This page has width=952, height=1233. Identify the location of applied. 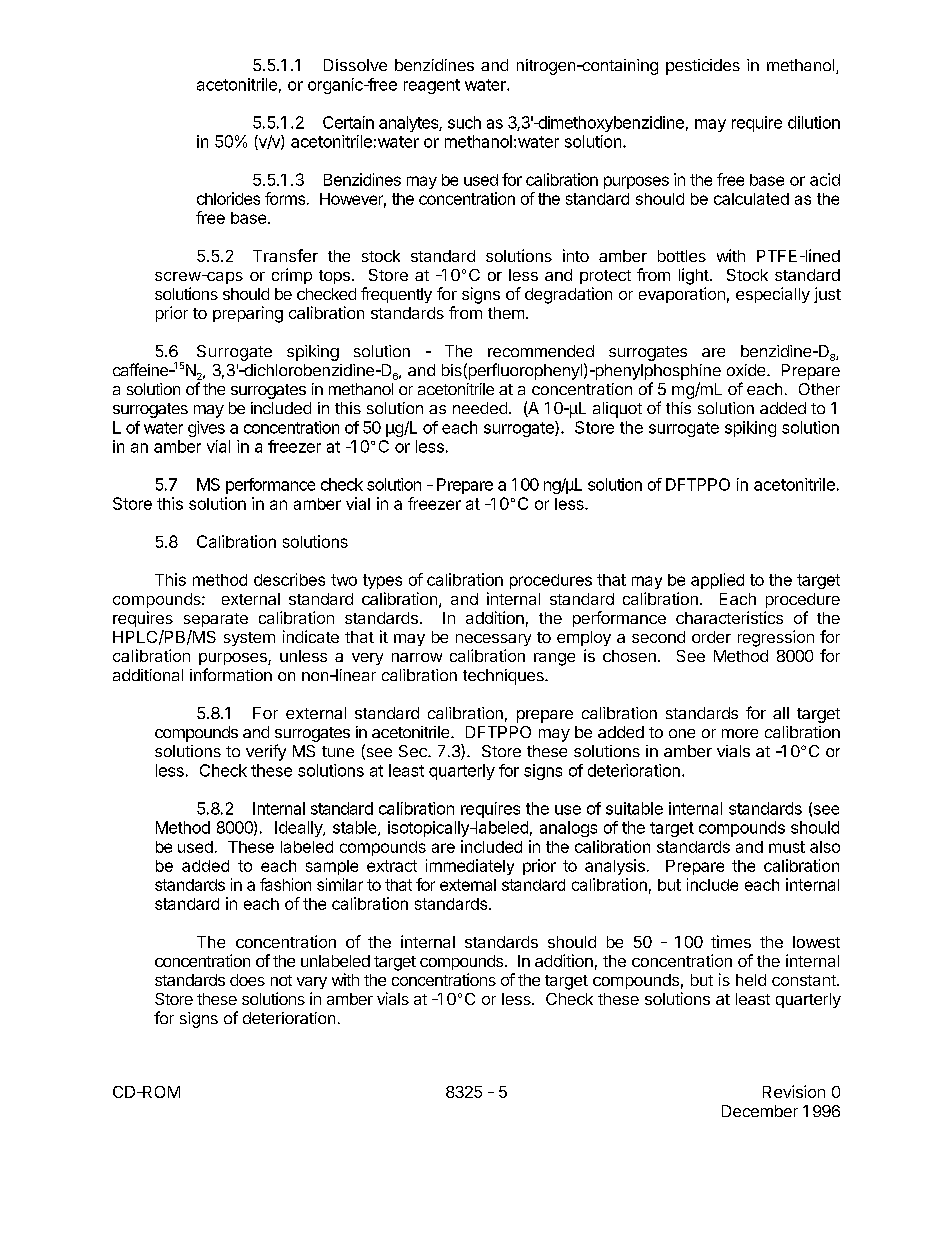
(717, 581).
